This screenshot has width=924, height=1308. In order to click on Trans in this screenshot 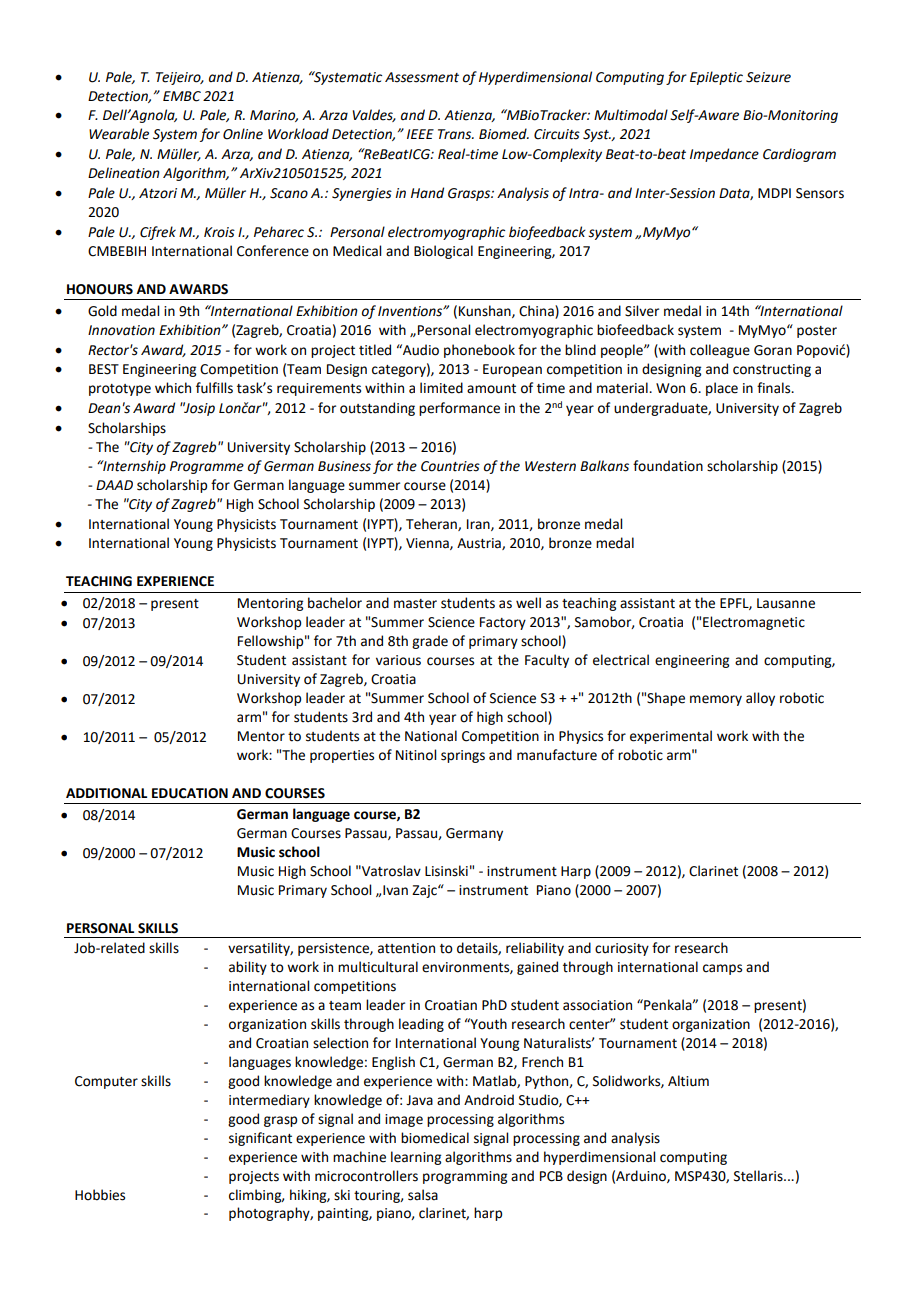, I will do `click(456, 134)`.
